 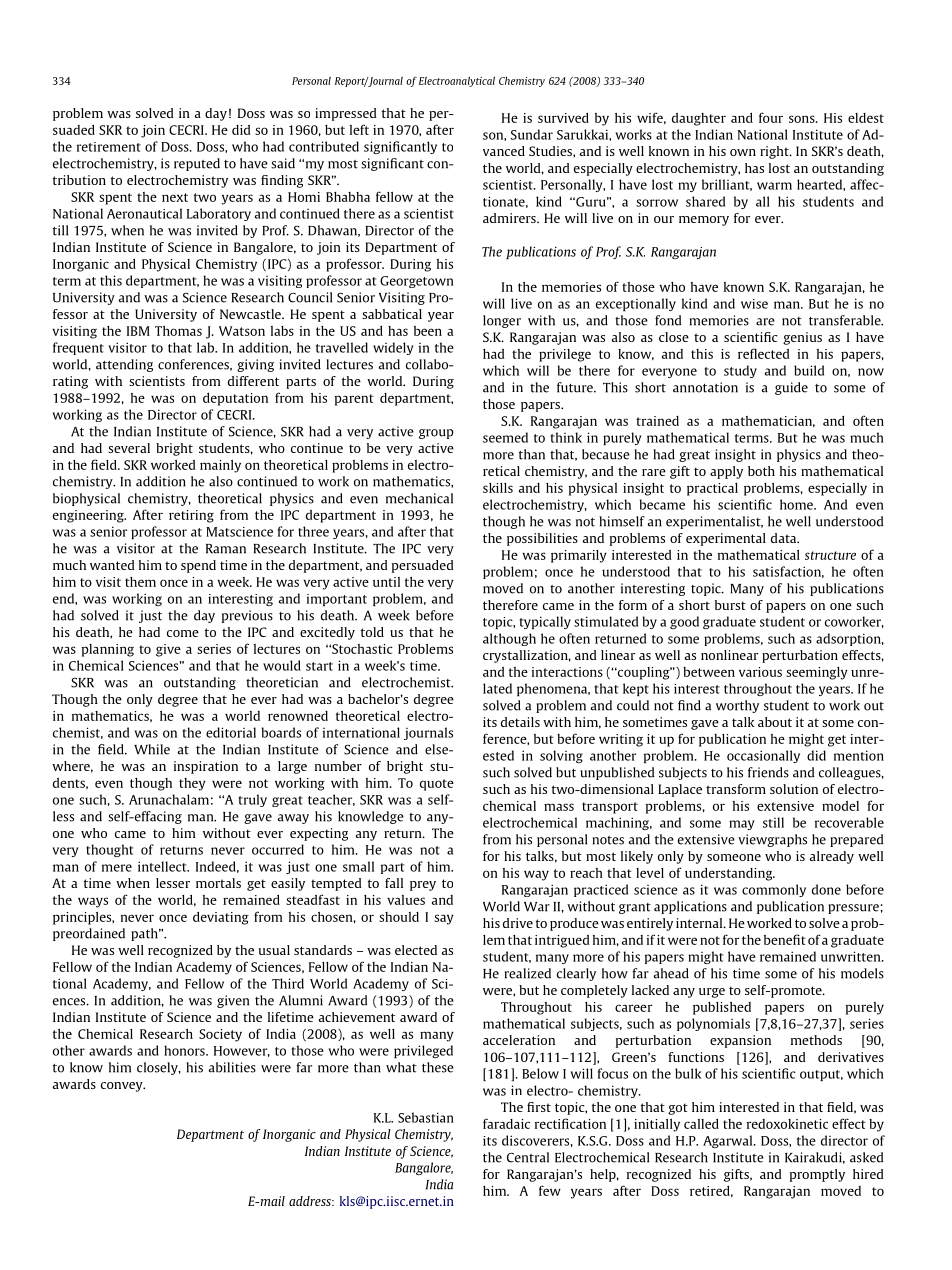 I want to click on both, so click(x=761, y=471).
